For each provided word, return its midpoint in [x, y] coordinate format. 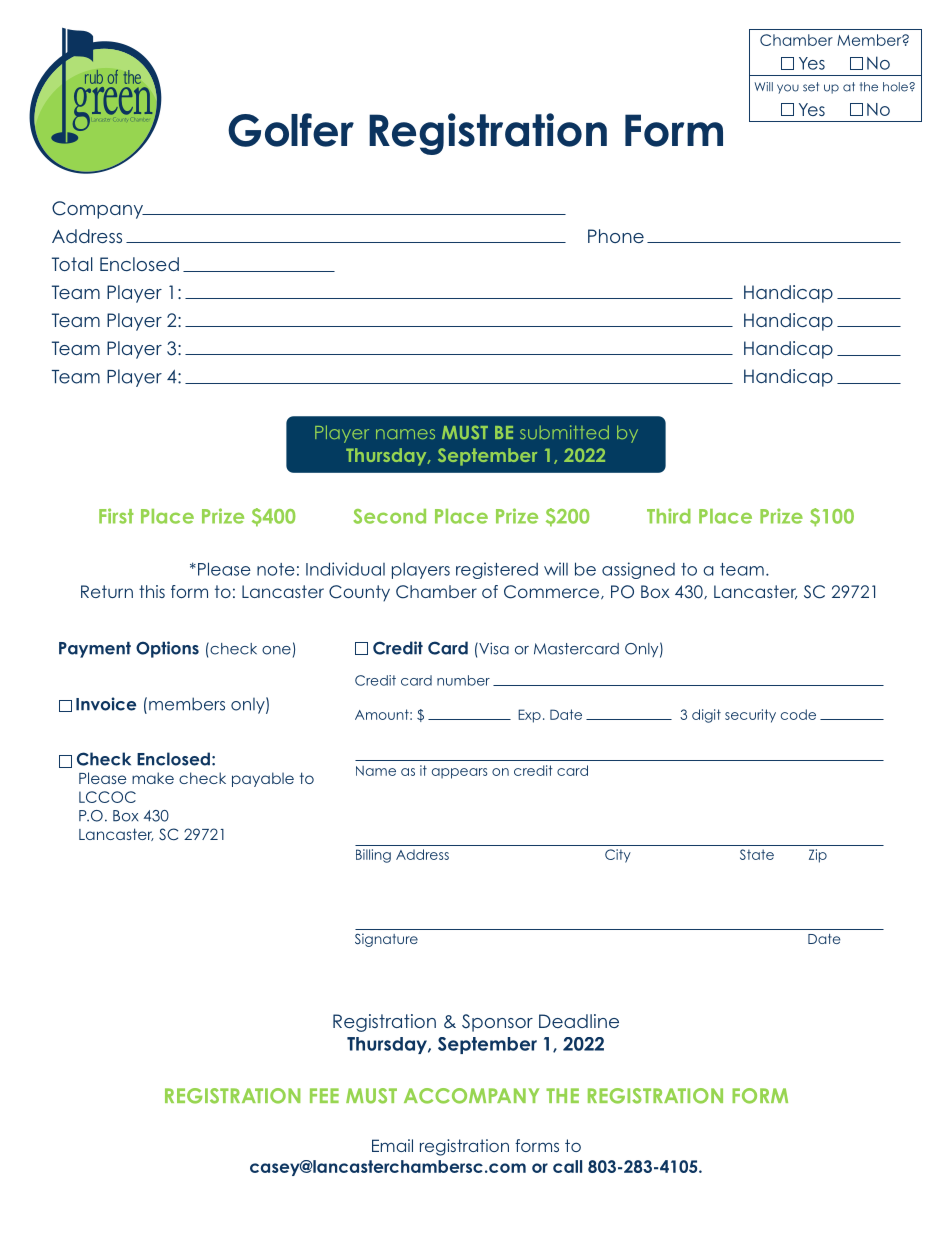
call [567, 1166]
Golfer [291, 130]
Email [392, 1145]
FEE [324, 1095]
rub [94, 77]
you [788, 89]
